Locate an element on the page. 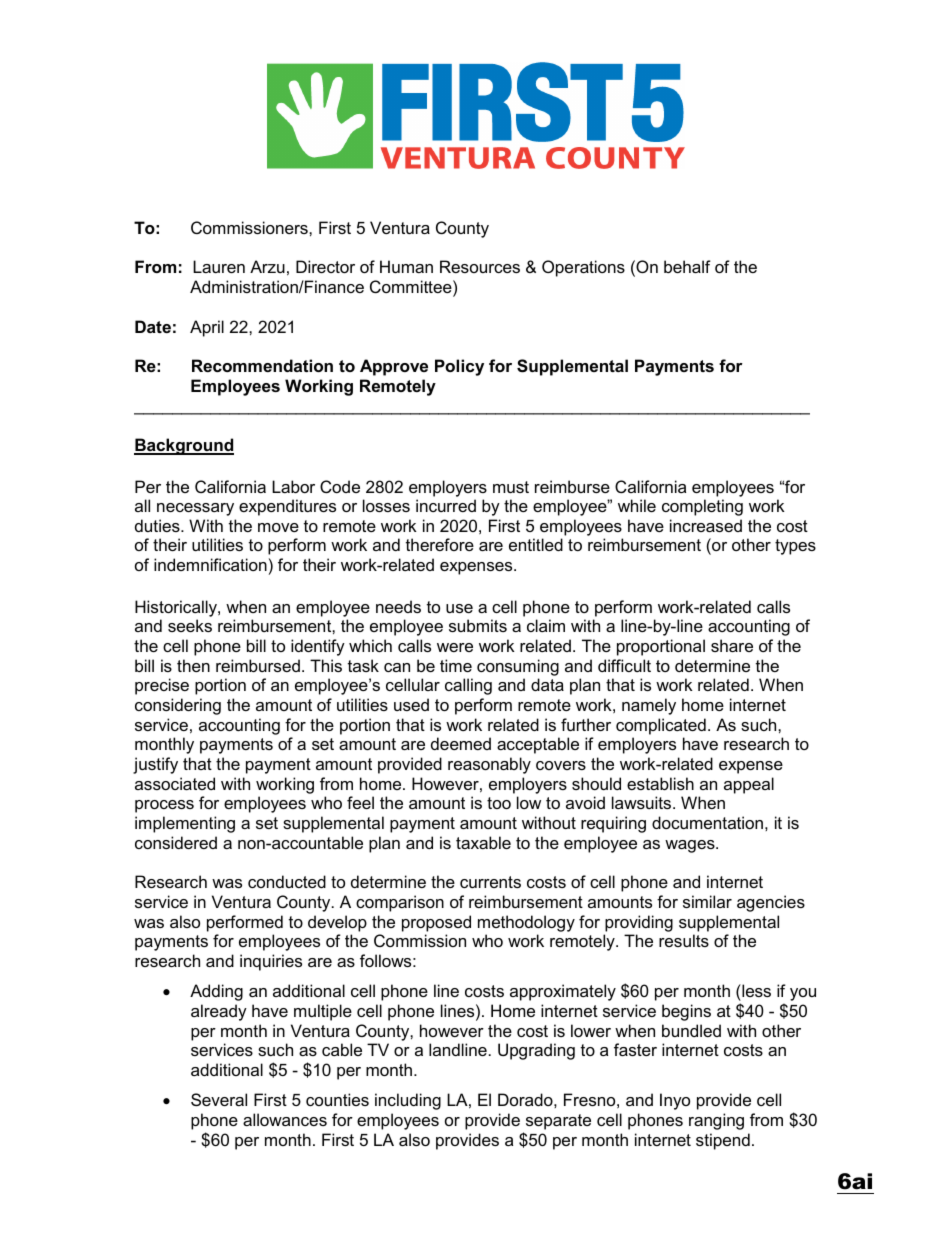 This document has width=952, height=1233. completing is located at coordinates (702, 507).
